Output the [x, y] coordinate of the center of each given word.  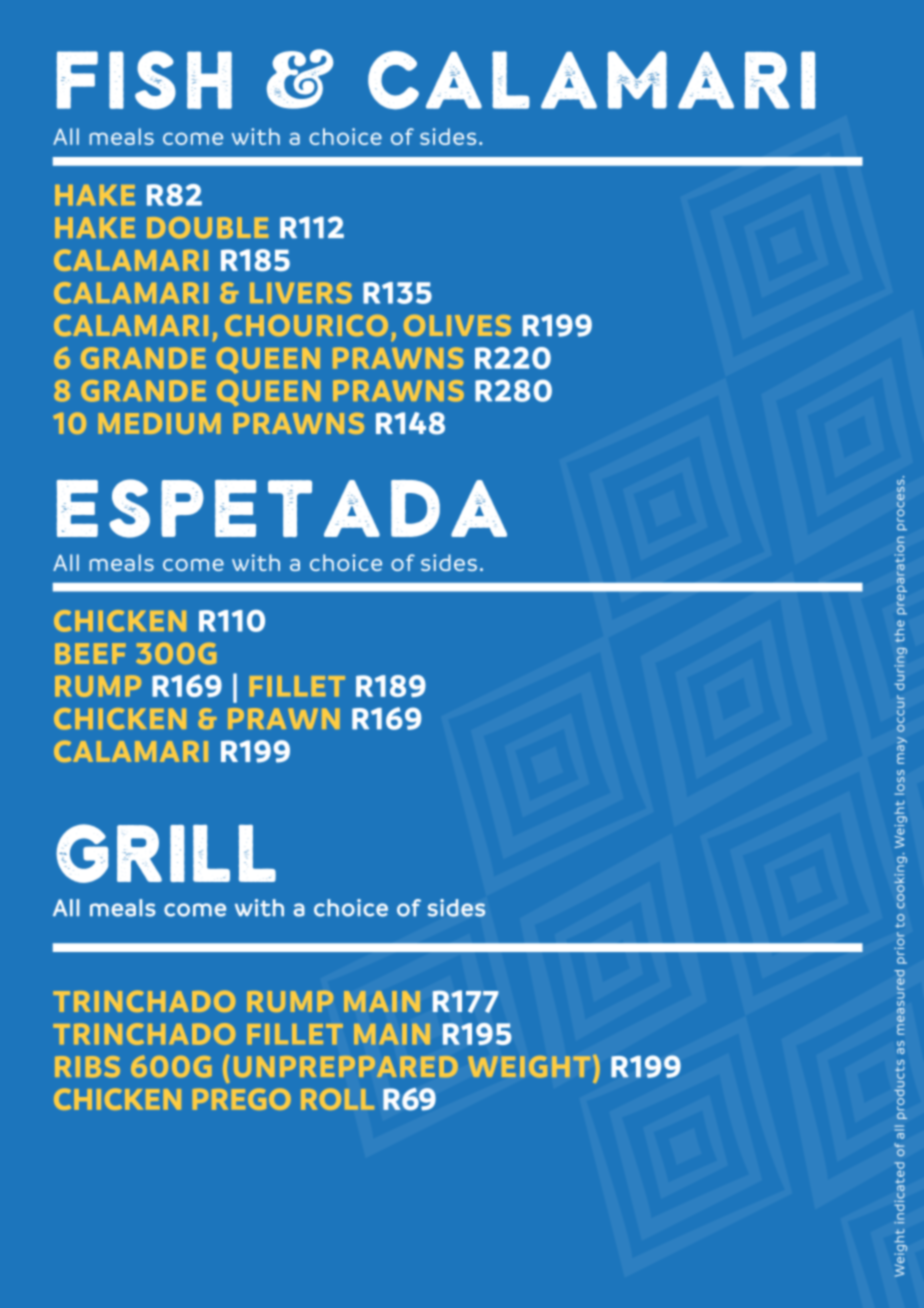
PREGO [242, 1099]
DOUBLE [207, 227]
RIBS [87, 1066]
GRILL [166, 853]
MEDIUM [159, 423]
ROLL [337, 1099]
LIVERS [301, 293]
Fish [144, 80]
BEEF [90, 653]
